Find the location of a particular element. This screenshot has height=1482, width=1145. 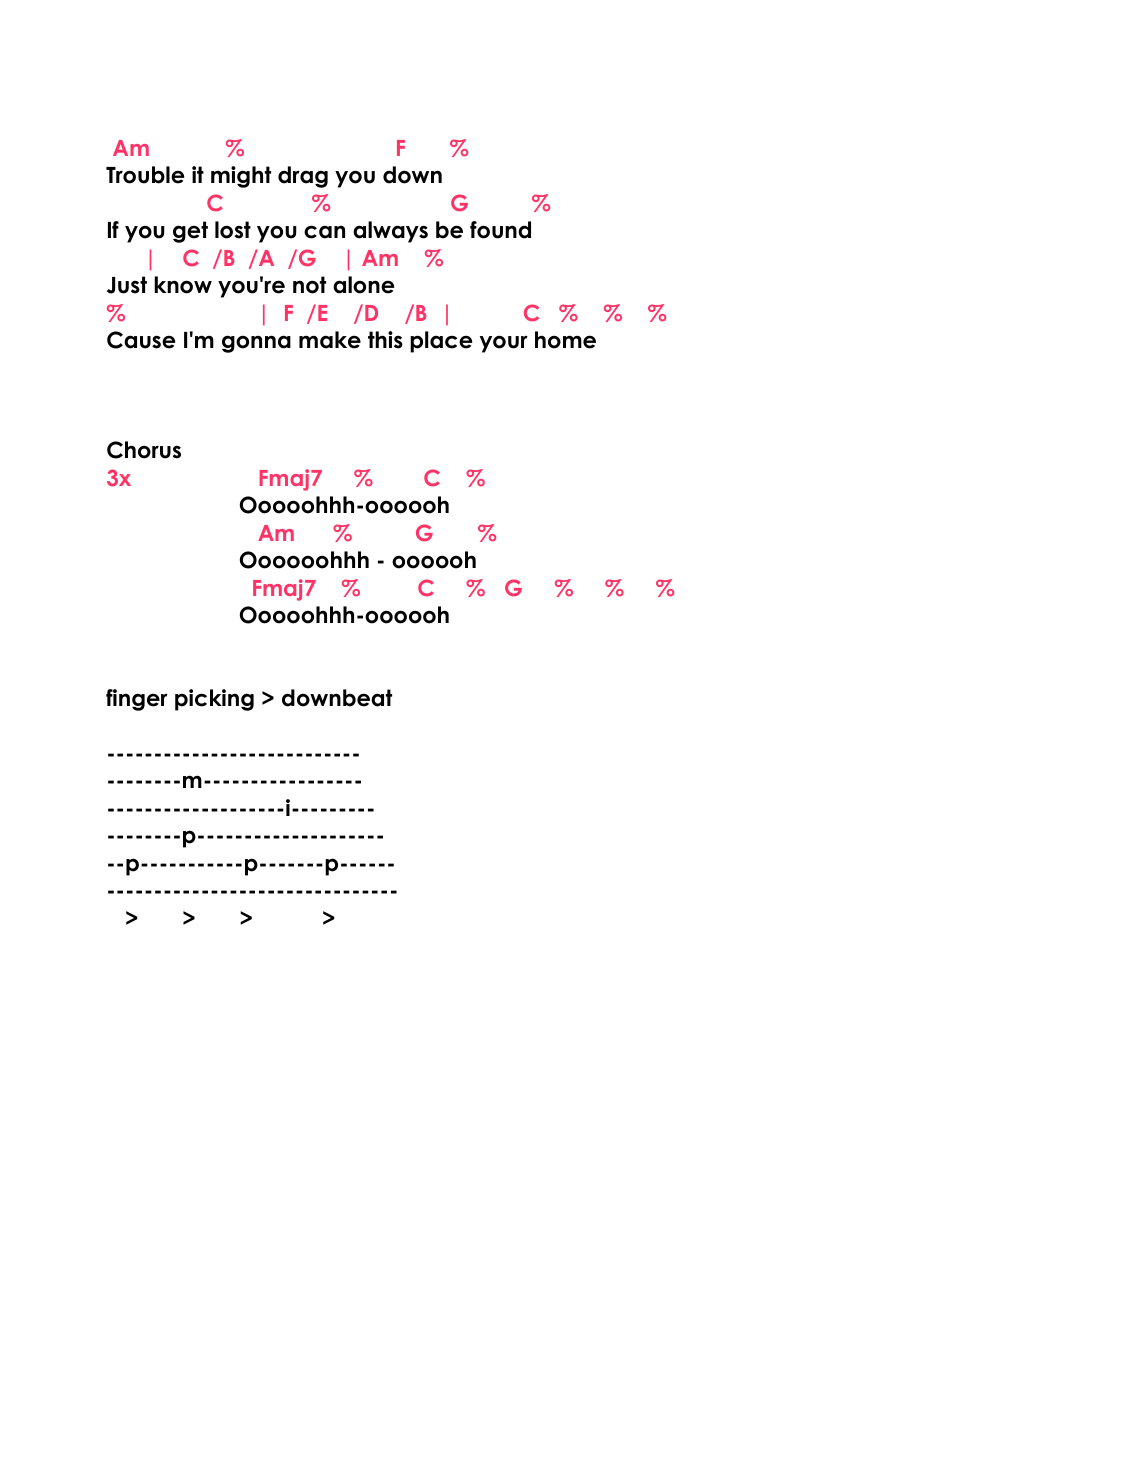

drag is located at coordinates (303, 177).
